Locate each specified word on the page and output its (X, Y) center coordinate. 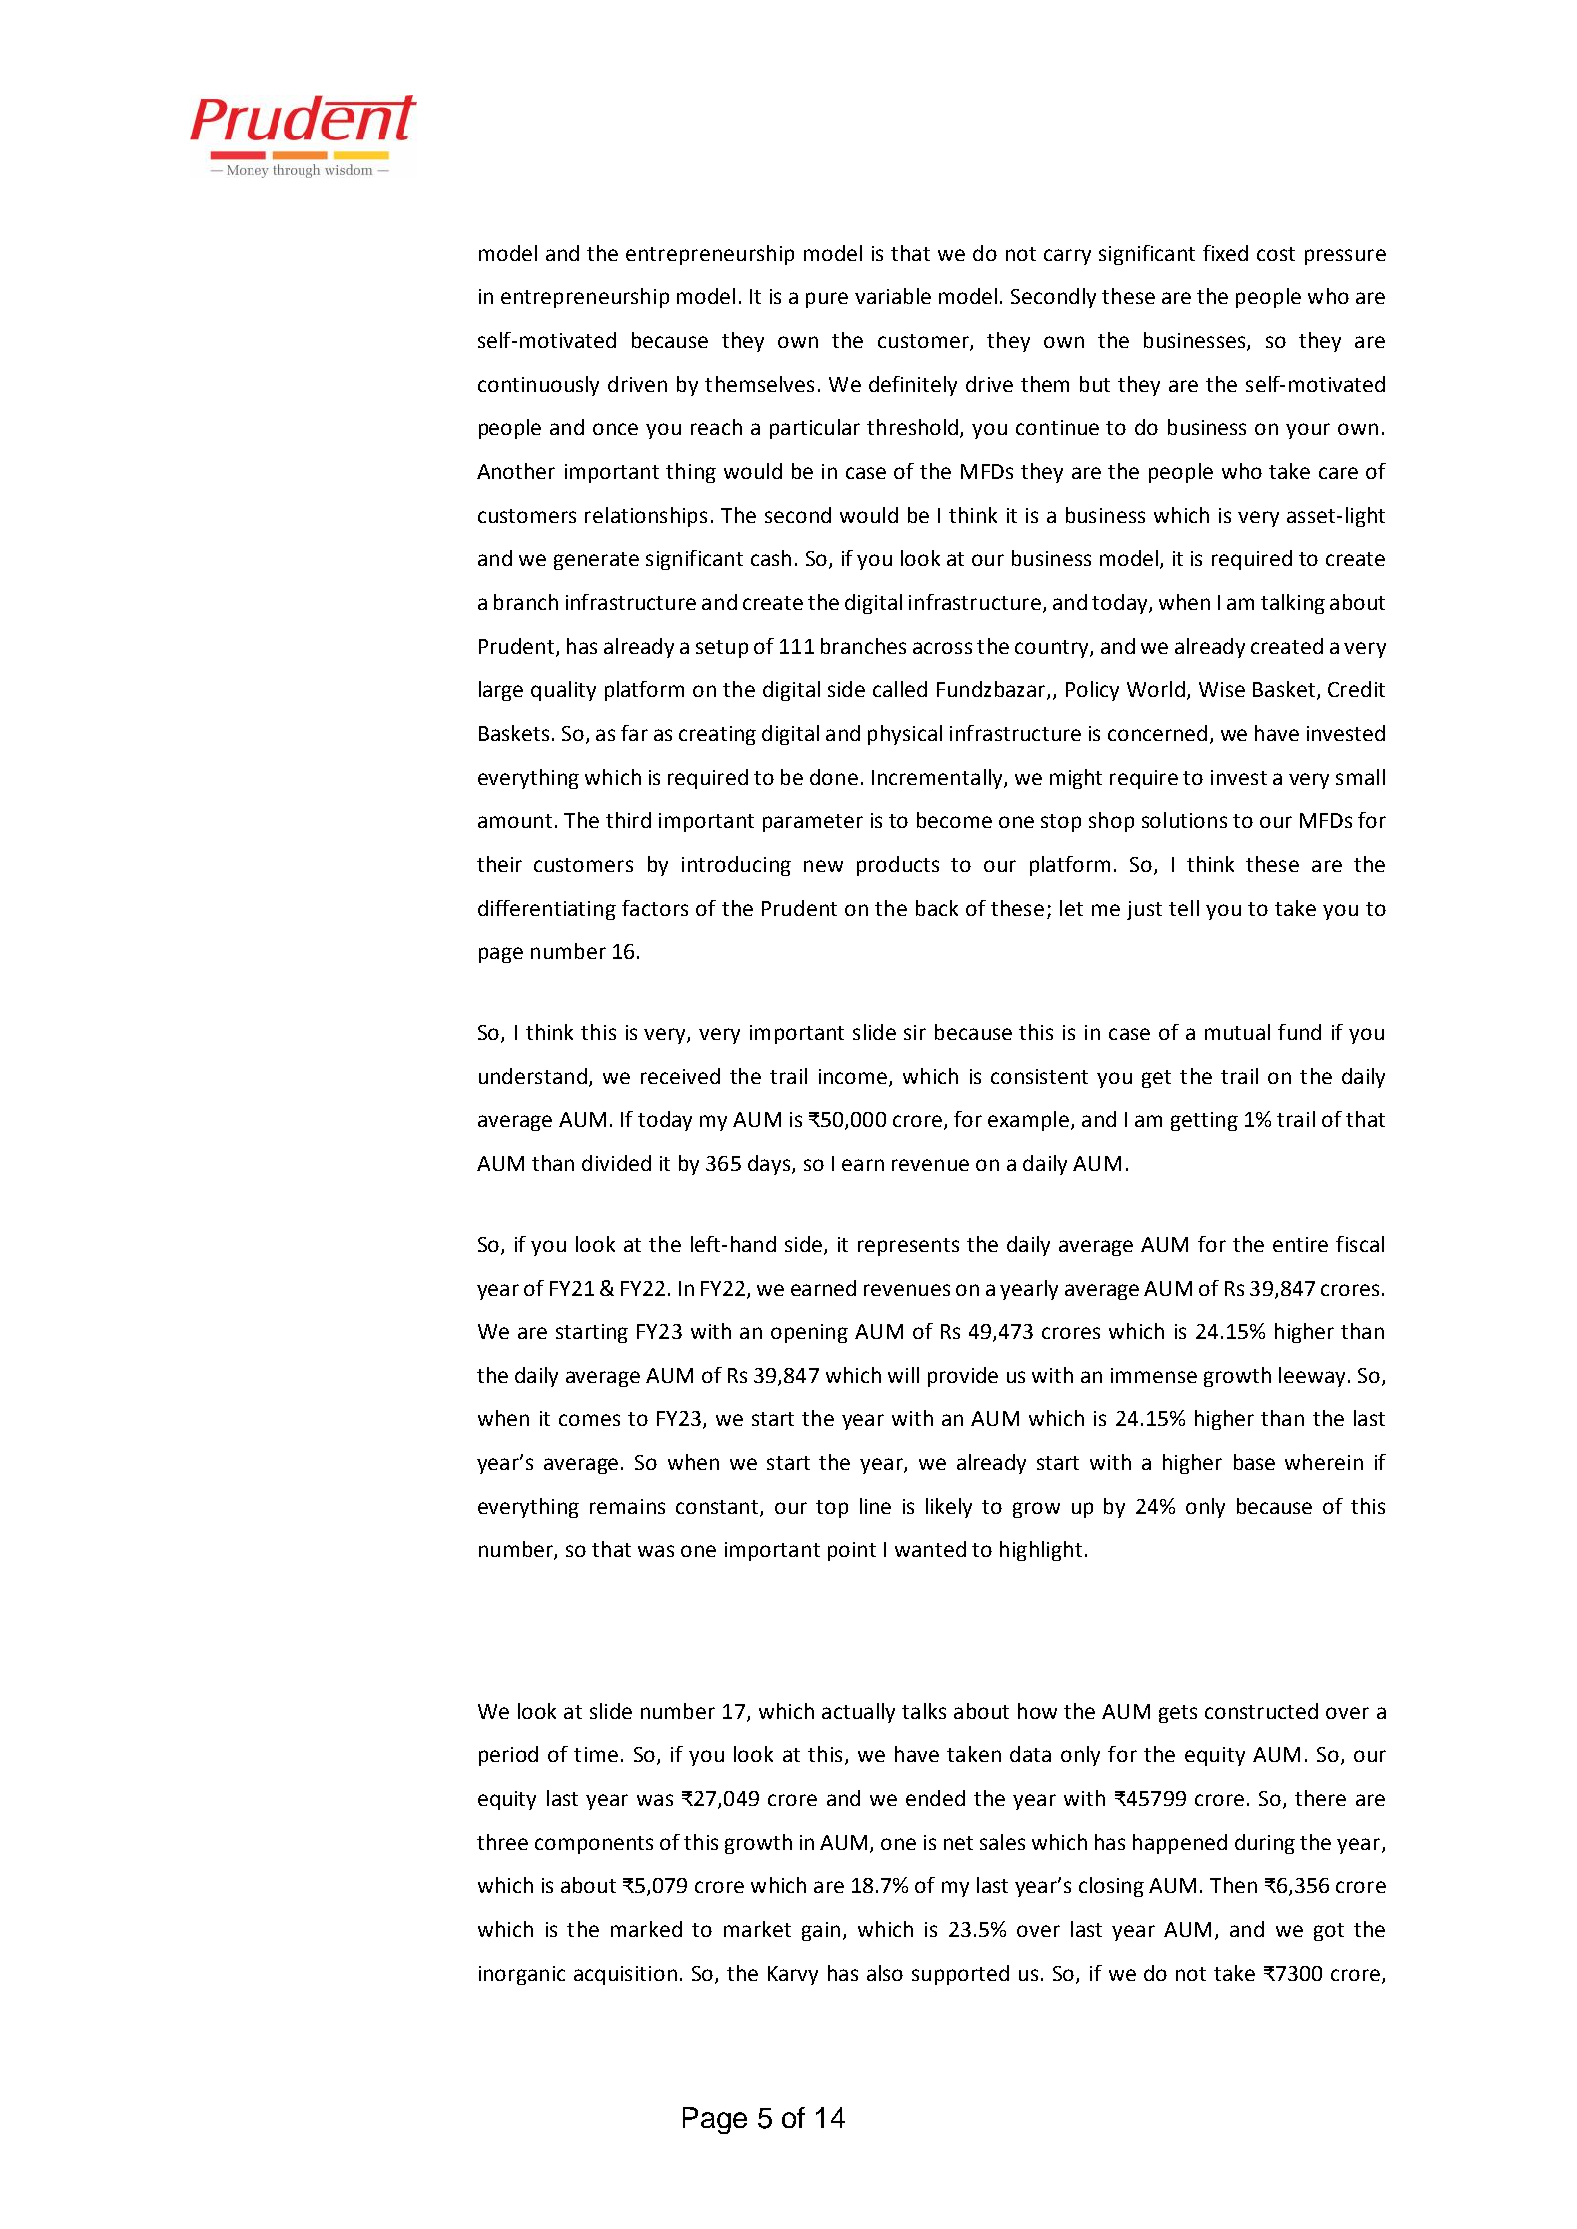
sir (915, 1032)
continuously (538, 386)
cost (1276, 254)
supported (960, 1975)
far (634, 733)
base (1254, 1462)
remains (627, 1506)
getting (1204, 1121)
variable (893, 296)
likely (949, 1508)
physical (905, 735)
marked (646, 1929)
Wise (1222, 689)
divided (616, 1163)
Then (1233, 1885)
